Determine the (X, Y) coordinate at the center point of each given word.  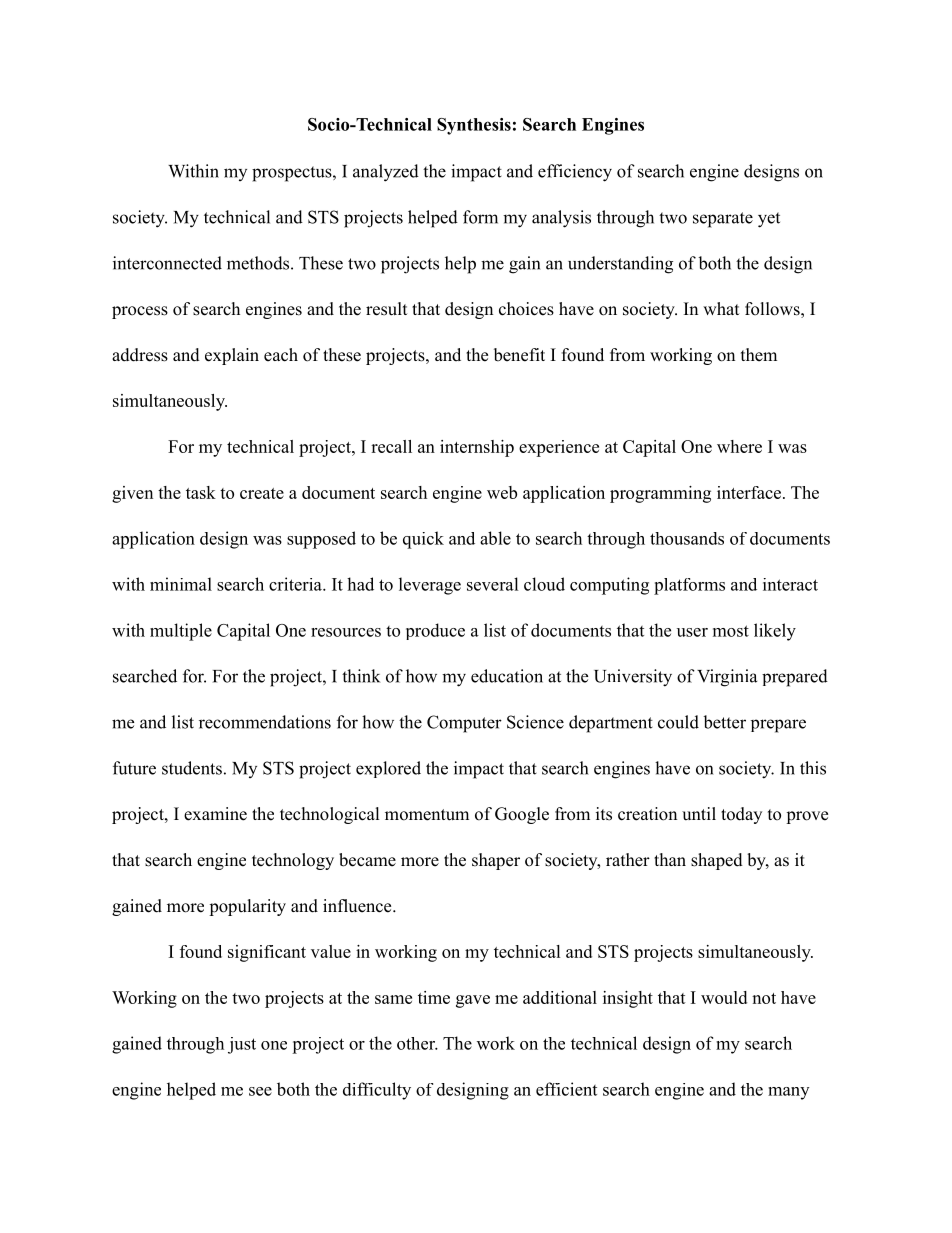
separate (723, 220)
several (493, 584)
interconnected (167, 263)
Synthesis (474, 126)
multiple (181, 632)
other (417, 1043)
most (731, 631)
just (242, 1045)
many (788, 1093)
